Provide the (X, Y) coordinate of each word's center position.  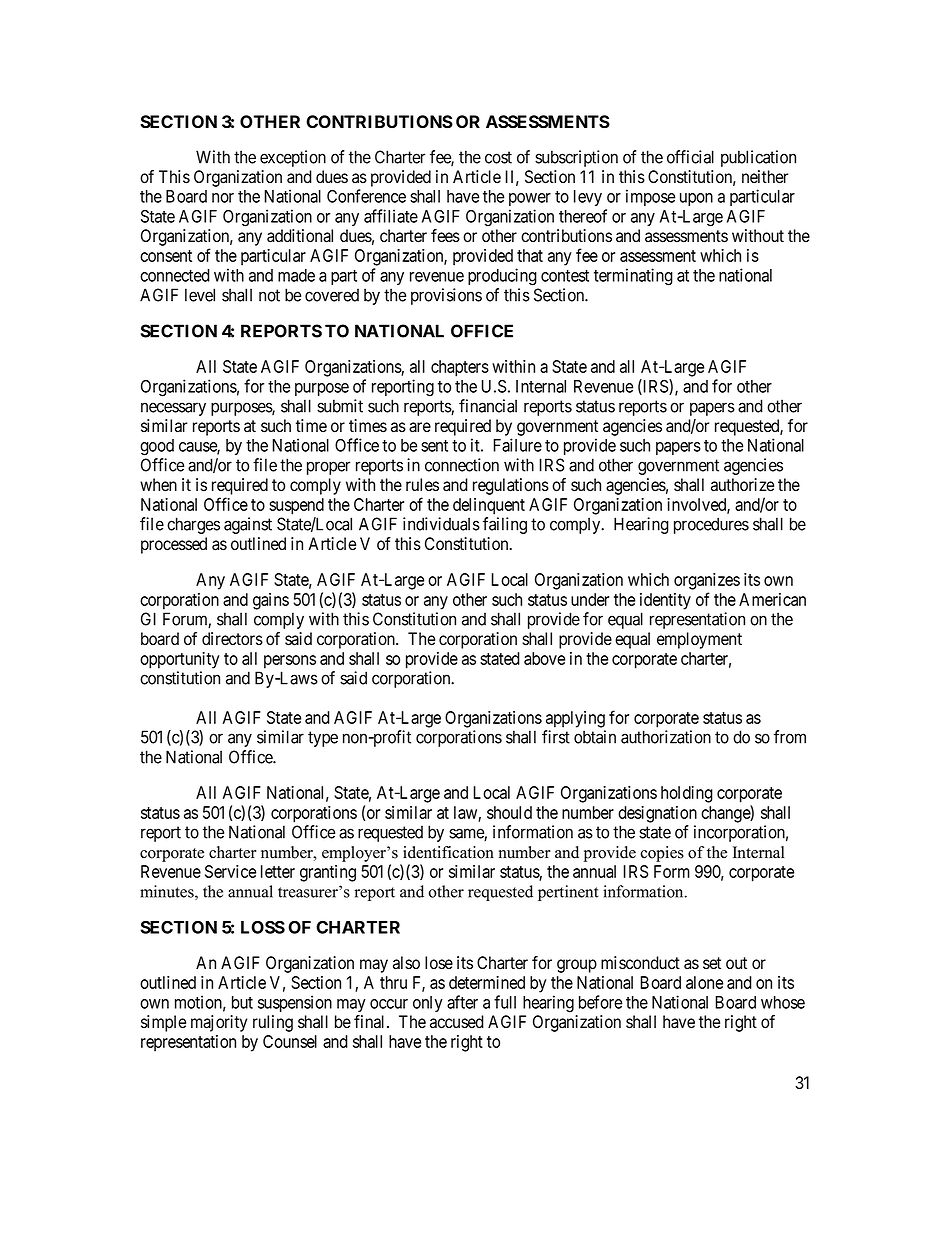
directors (232, 639)
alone (704, 982)
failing (505, 525)
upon (696, 199)
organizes (707, 581)
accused (457, 1022)
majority (219, 1023)
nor (223, 198)
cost (498, 157)
